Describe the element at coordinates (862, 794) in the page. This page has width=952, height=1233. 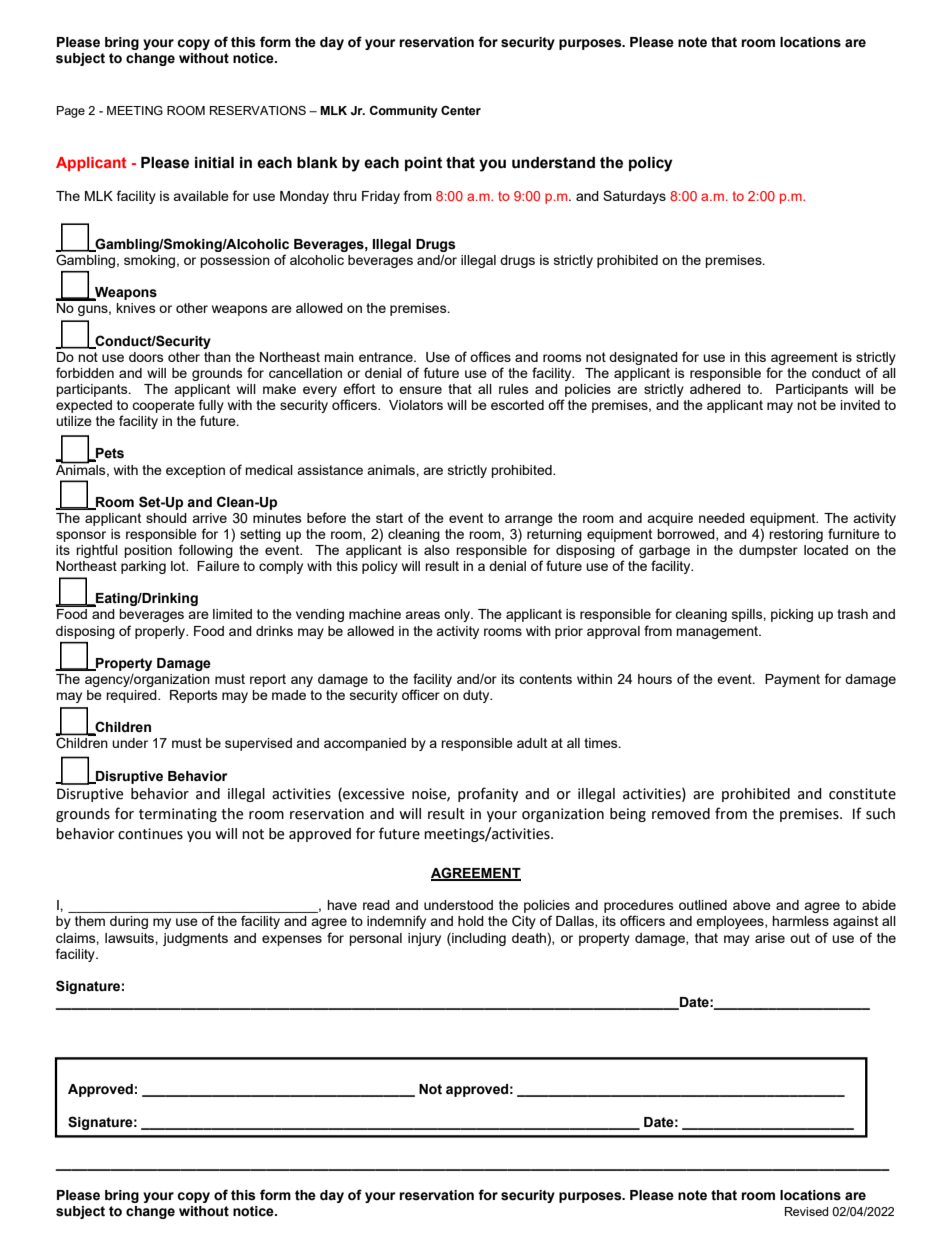
I see `constitute` at that location.
